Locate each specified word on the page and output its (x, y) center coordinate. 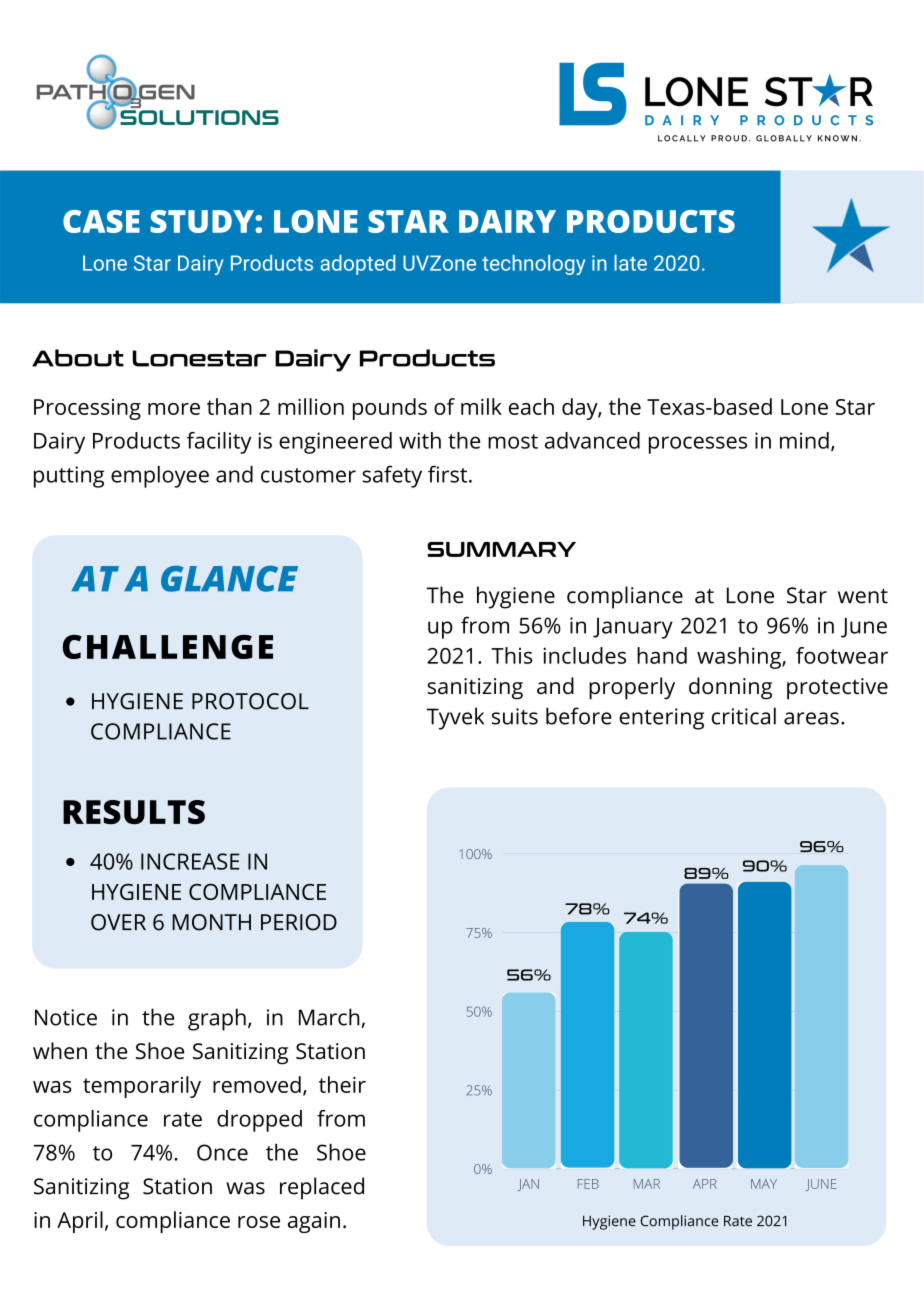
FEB (588, 1184)
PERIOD (299, 922)
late (630, 263)
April (80, 1222)
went (863, 596)
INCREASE (190, 861)
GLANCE (229, 579)
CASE (101, 221)
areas (811, 718)
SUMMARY (501, 549)
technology (533, 265)
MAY (764, 1184)
